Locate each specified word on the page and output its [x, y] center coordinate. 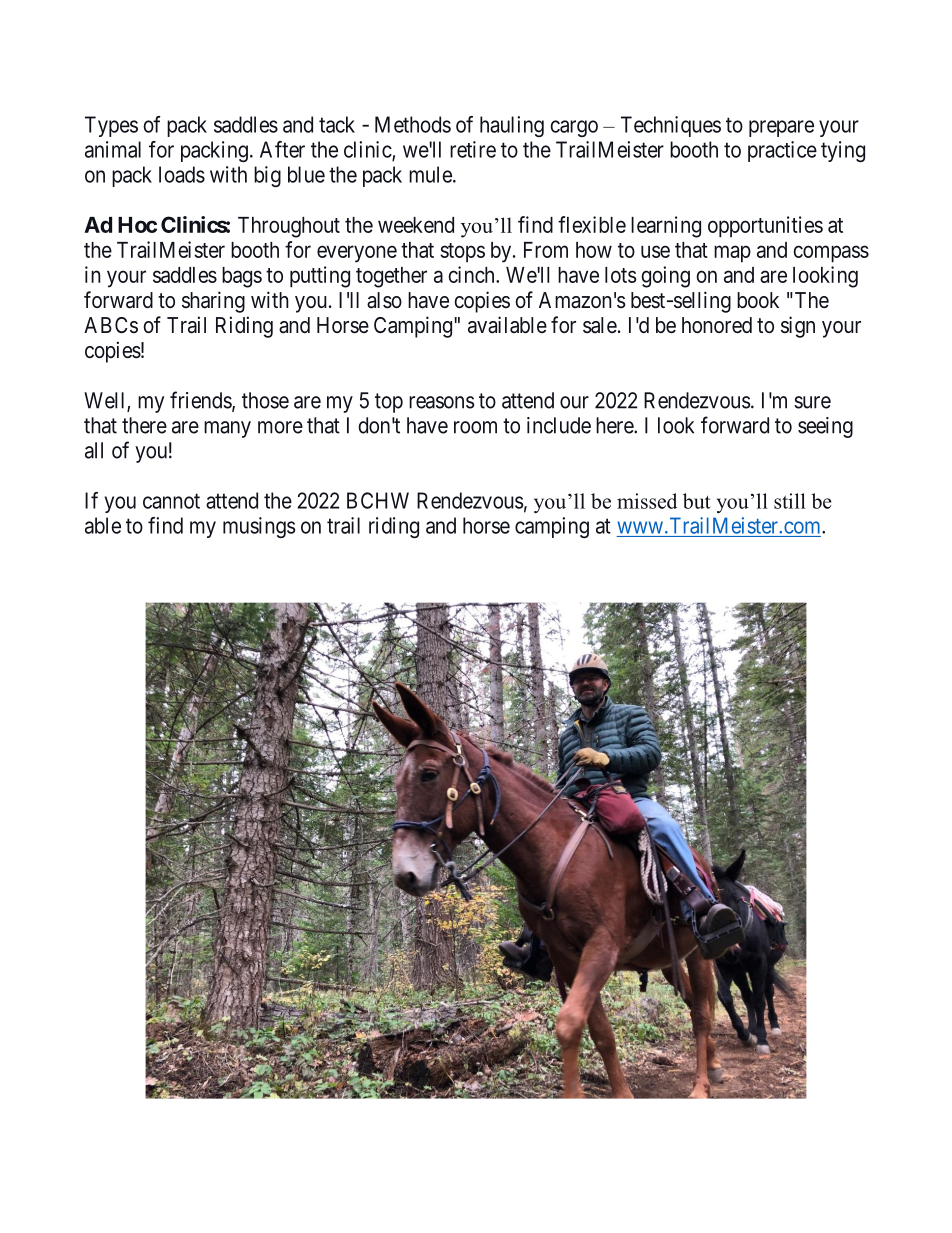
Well [106, 401]
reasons [442, 402]
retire [473, 149]
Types [111, 126]
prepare [781, 128]
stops [462, 253]
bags [242, 277]
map [732, 254]
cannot [171, 501]
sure [812, 402]
